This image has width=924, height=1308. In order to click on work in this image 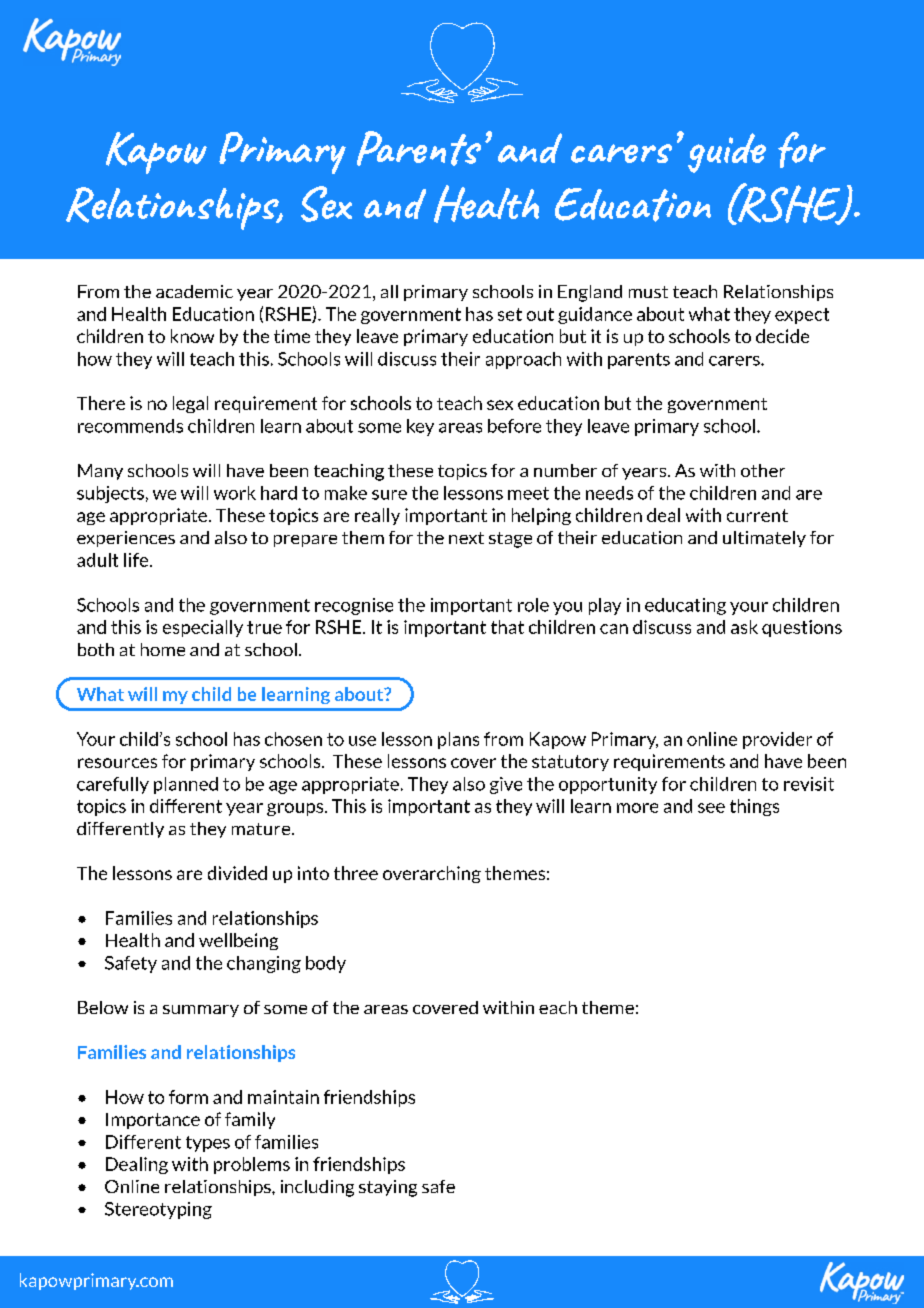, I will do `click(235, 493)`.
